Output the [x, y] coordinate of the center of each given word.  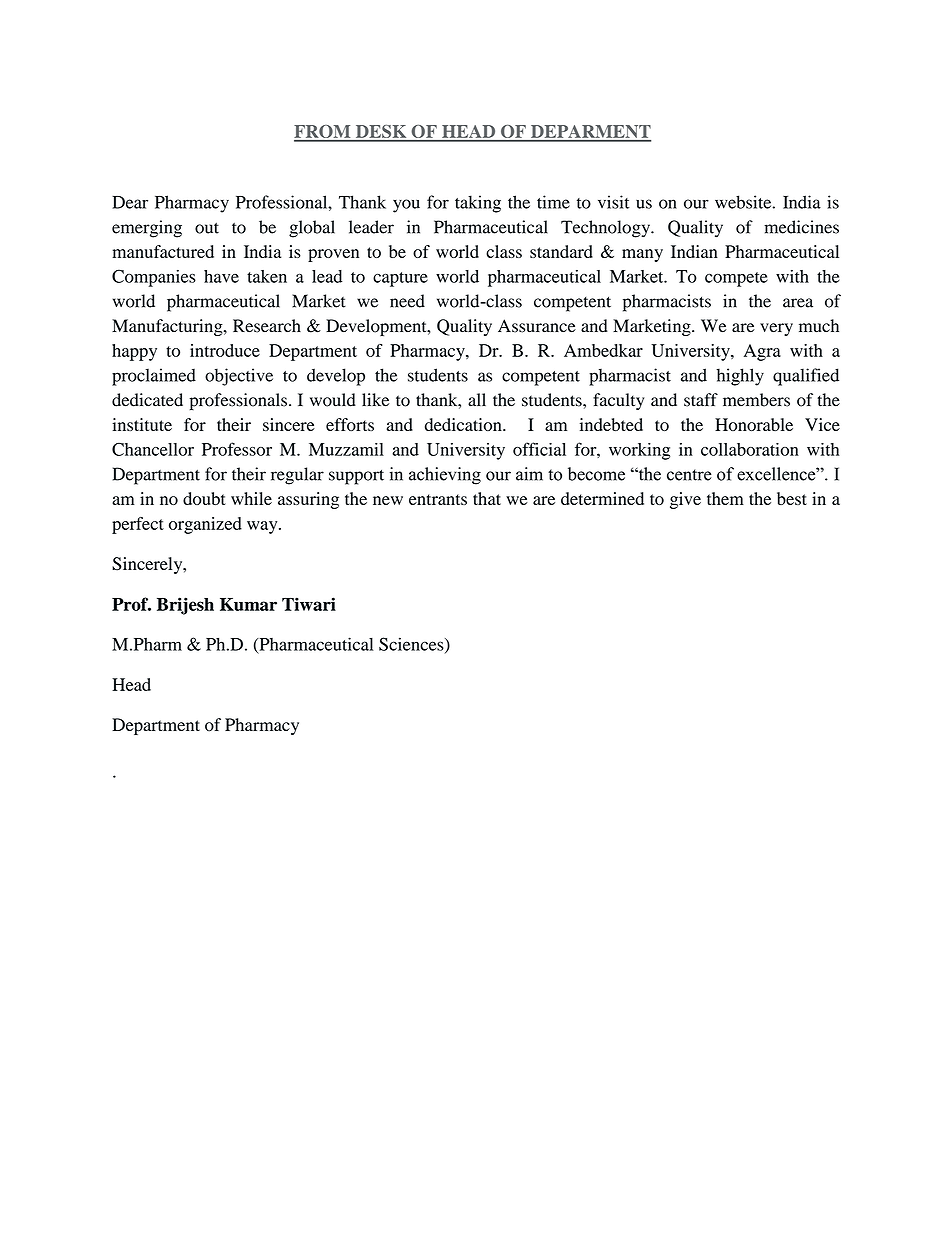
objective [239, 377]
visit [614, 202]
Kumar [248, 604]
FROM [323, 133]
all [477, 400]
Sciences [412, 645]
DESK [381, 133]
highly [740, 377]
